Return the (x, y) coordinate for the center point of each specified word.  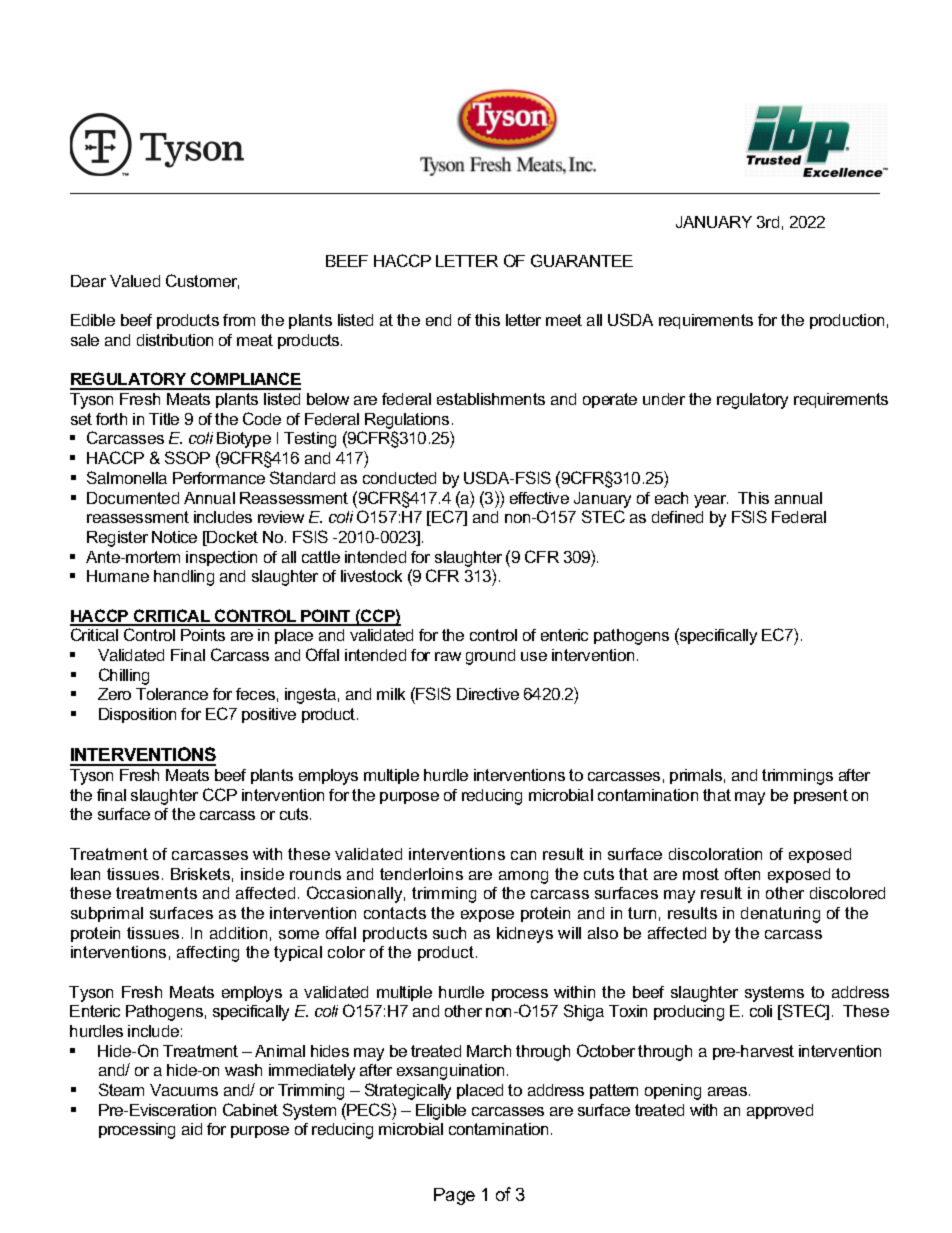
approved (780, 1111)
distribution (175, 340)
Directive (488, 694)
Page (454, 1196)
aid (192, 1129)
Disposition (137, 715)
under (664, 399)
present (821, 796)
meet (564, 320)
